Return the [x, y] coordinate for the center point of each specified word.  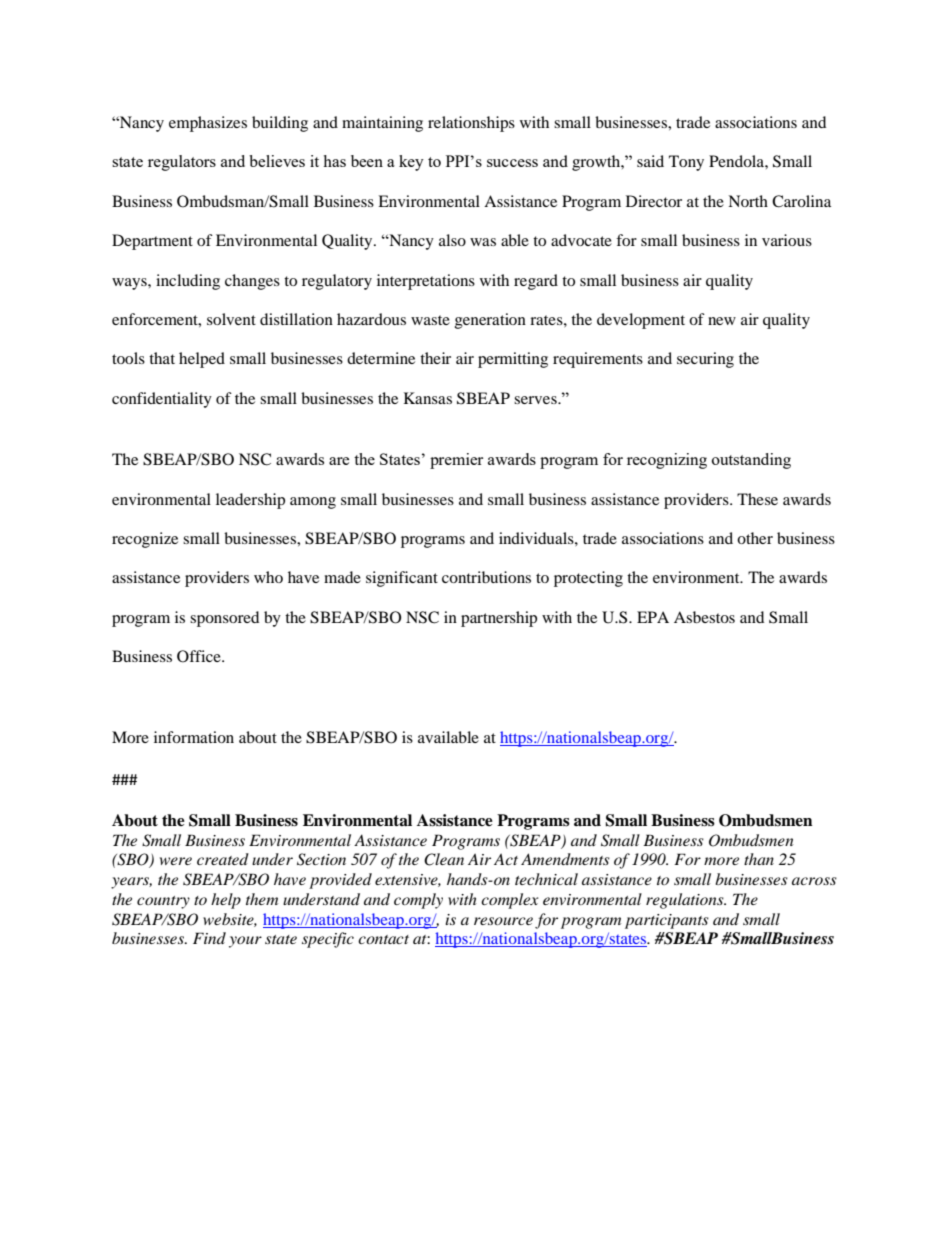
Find [209, 938]
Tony [686, 163]
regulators [182, 163]
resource [503, 921]
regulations [686, 901]
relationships [471, 124]
